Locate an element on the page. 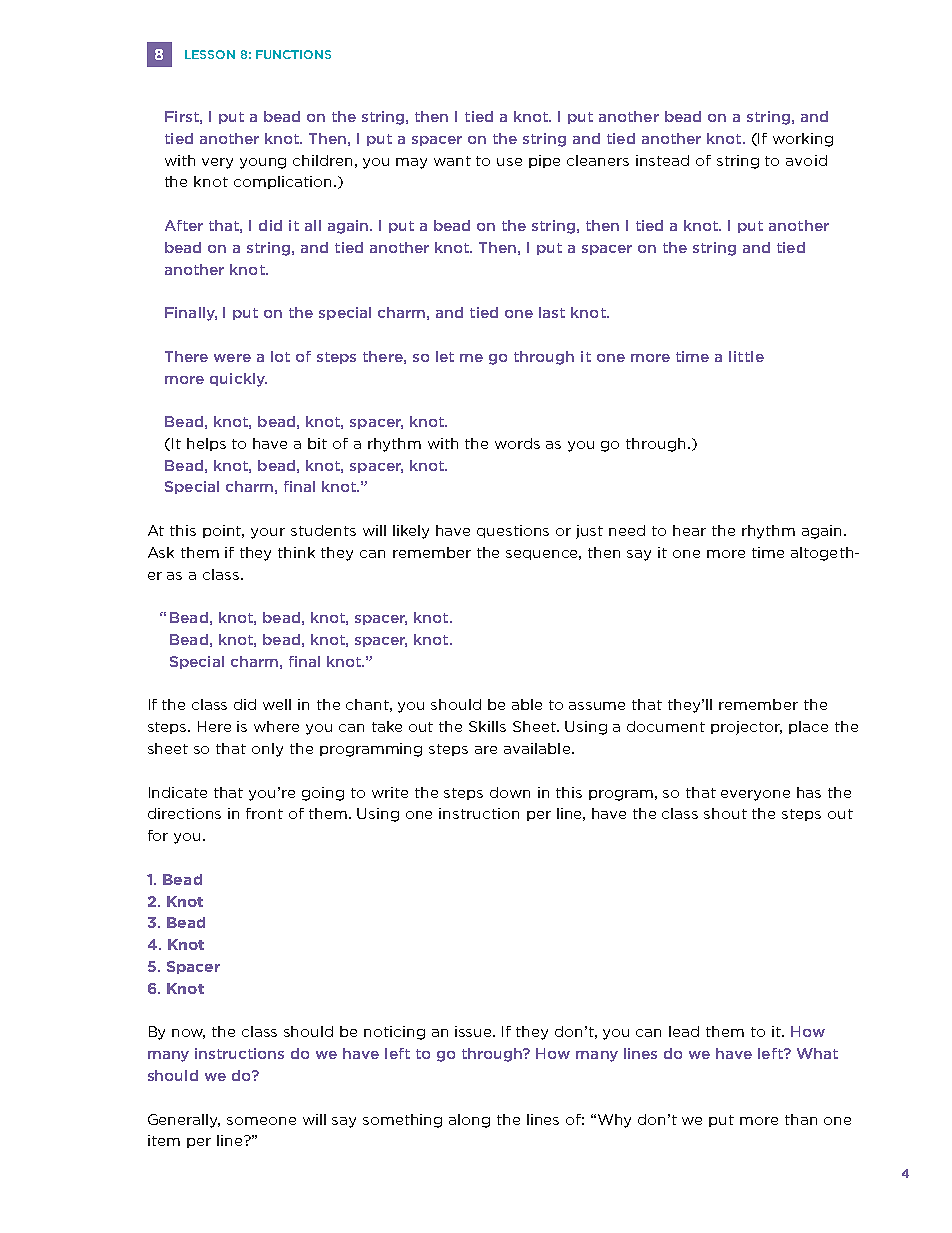 The image size is (952, 1233). working is located at coordinates (803, 140).
